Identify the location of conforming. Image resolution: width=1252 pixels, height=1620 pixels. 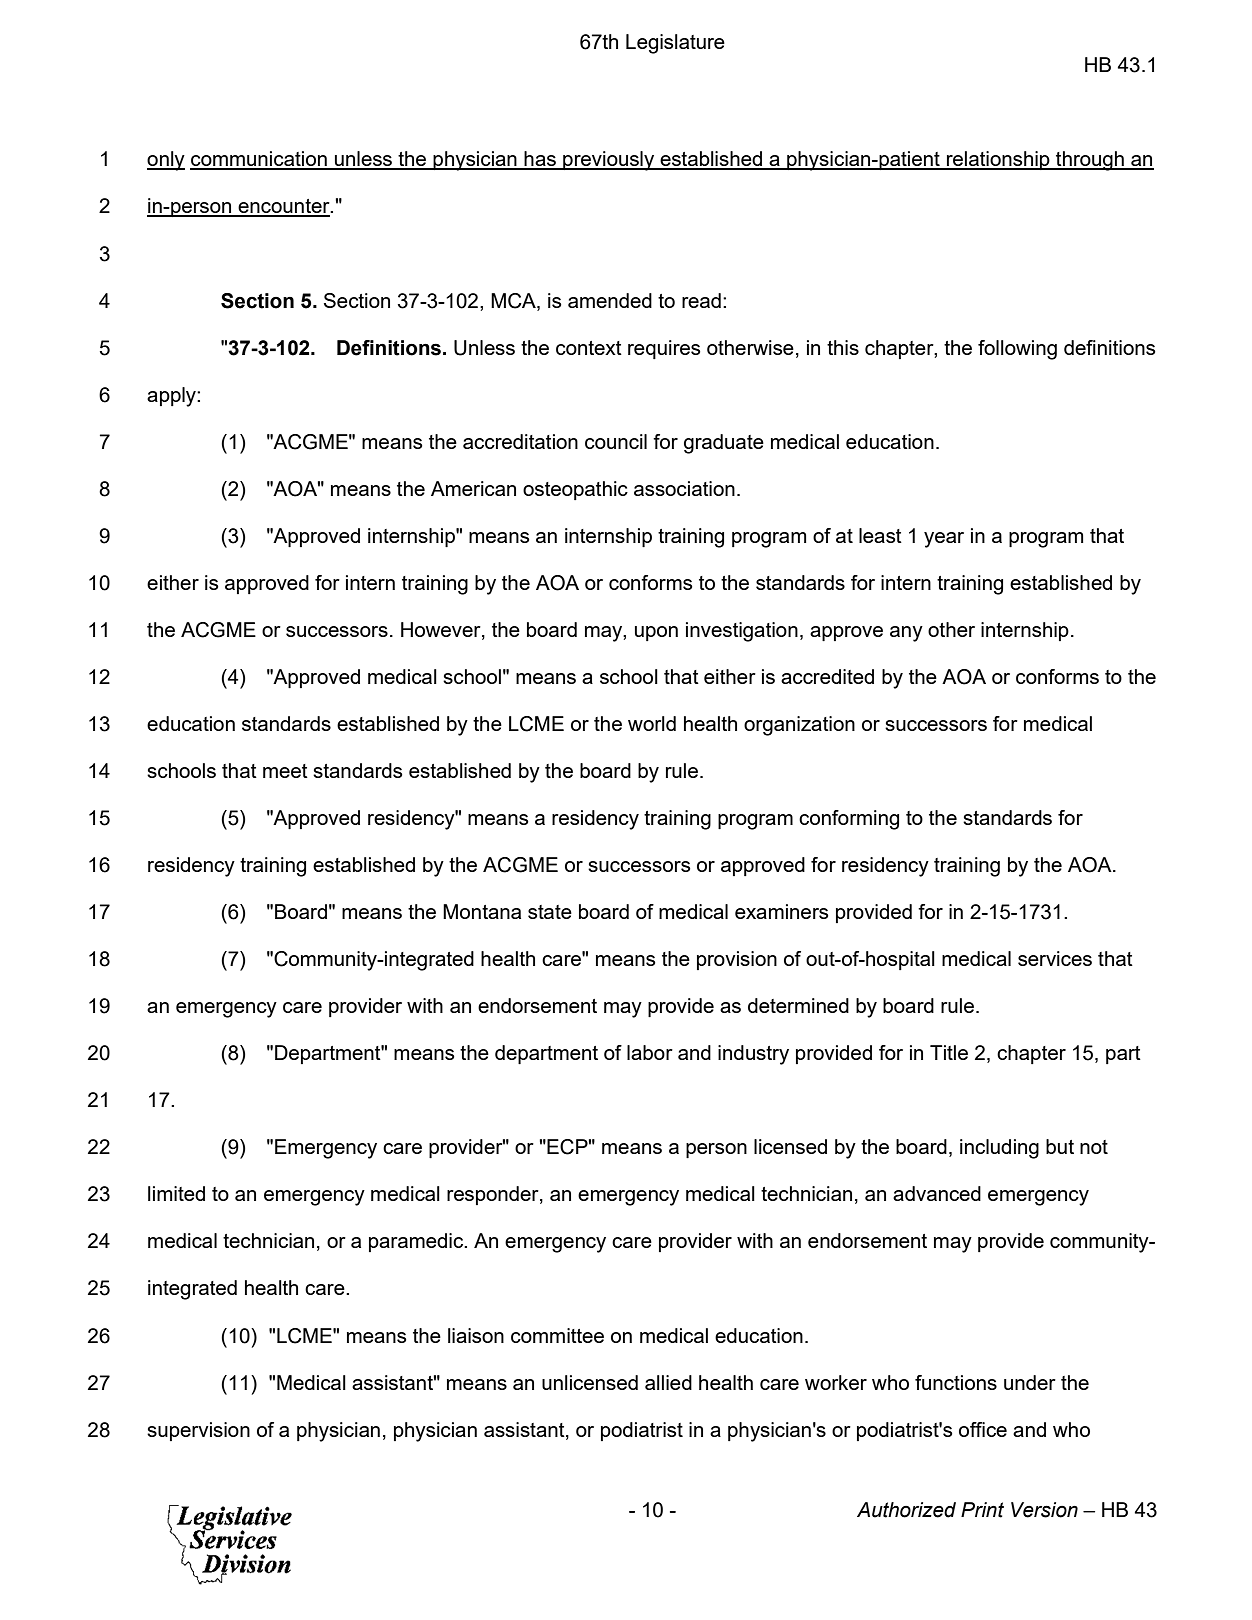
(849, 820).
